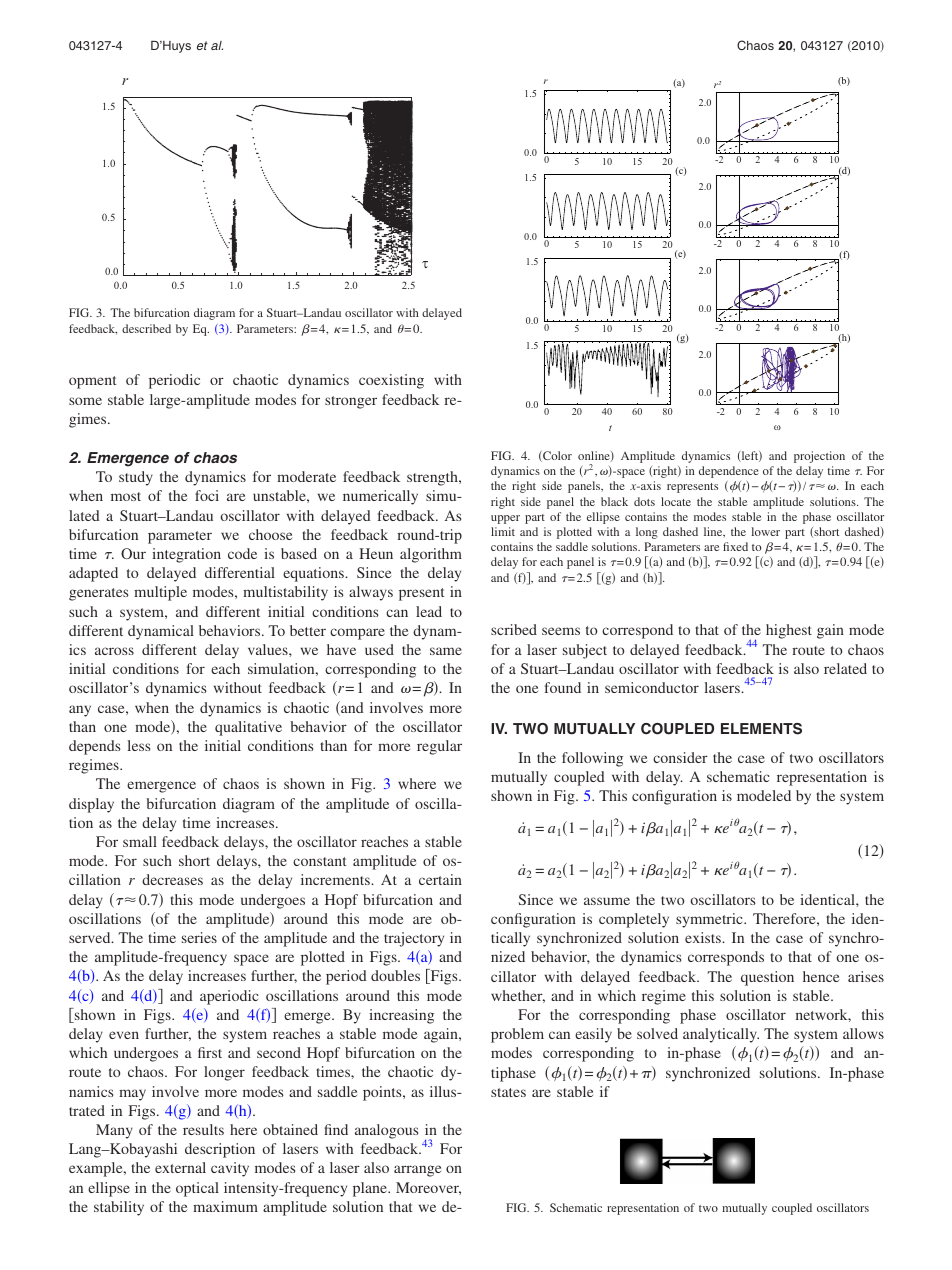 The width and height of the screenshot is (952, 1270). I want to click on some, so click(85, 401).
